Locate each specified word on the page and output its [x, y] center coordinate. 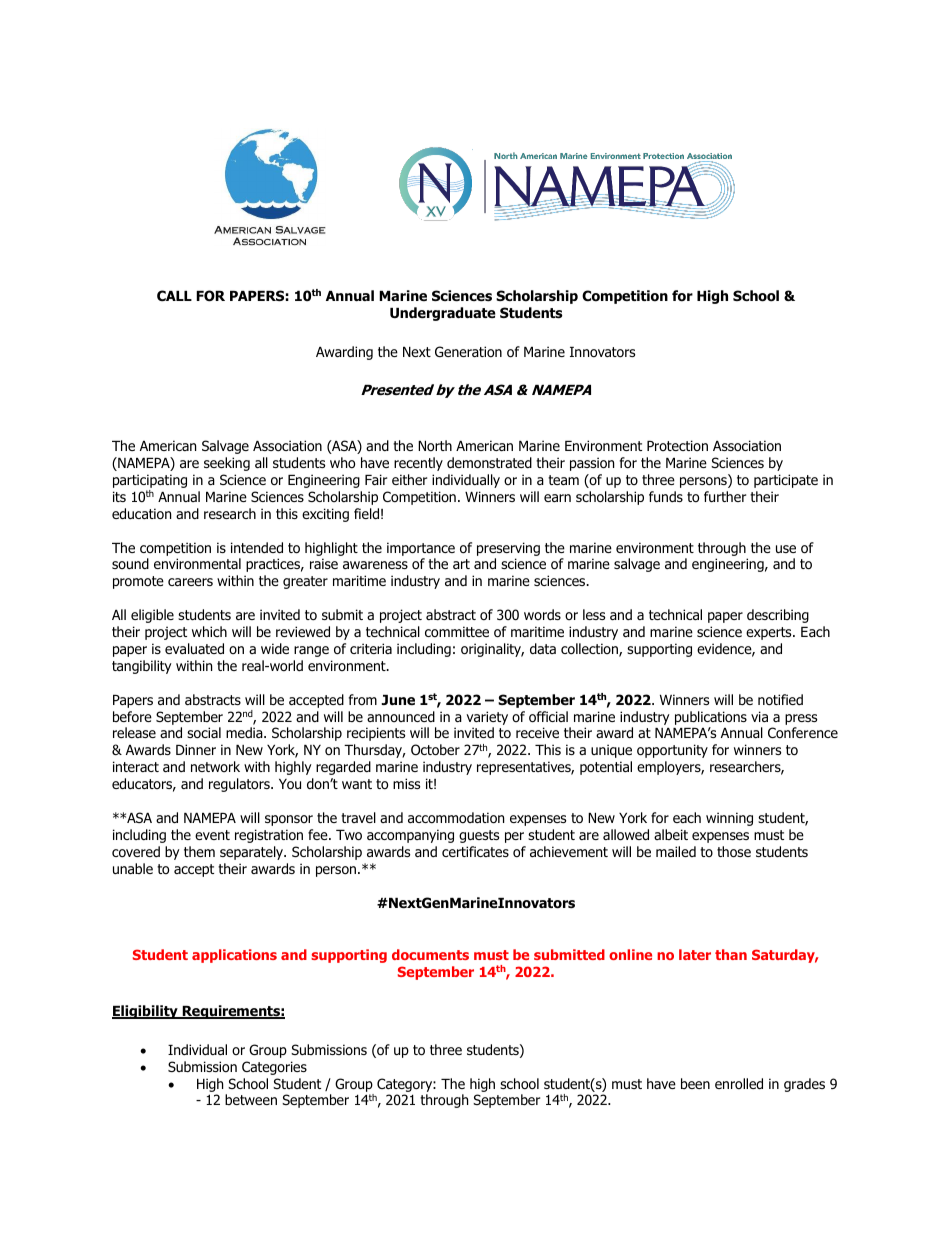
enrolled [739, 1084]
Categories [274, 1068]
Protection [677, 445]
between [251, 1099]
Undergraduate [443, 314]
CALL [174, 295]
